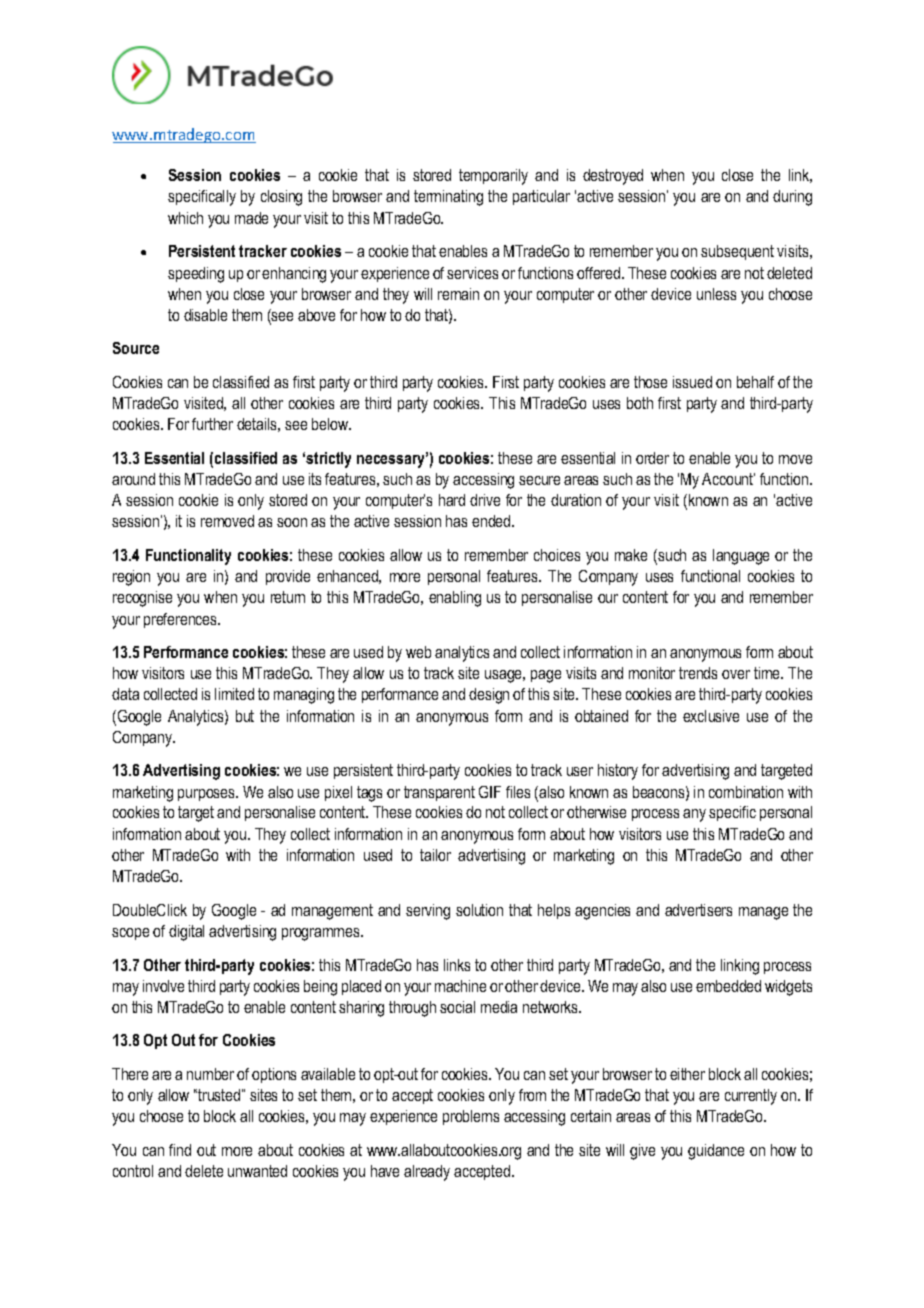 The height and width of the image is (1308, 924). What do you see at coordinates (728, 479) in the image?
I see `Account` at bounding box center [728, 479].
